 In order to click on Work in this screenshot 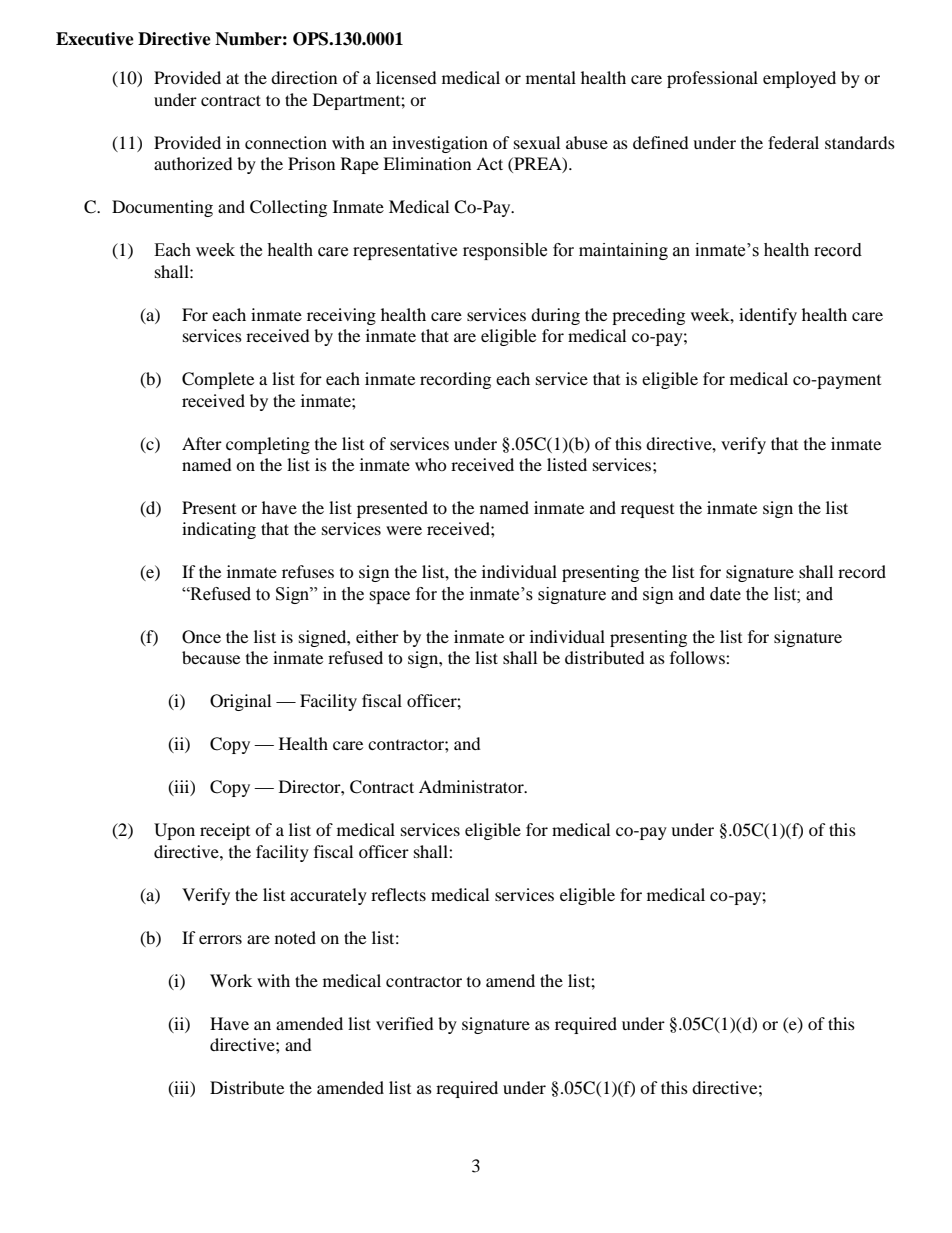, I will do `click(231, 980)`.
